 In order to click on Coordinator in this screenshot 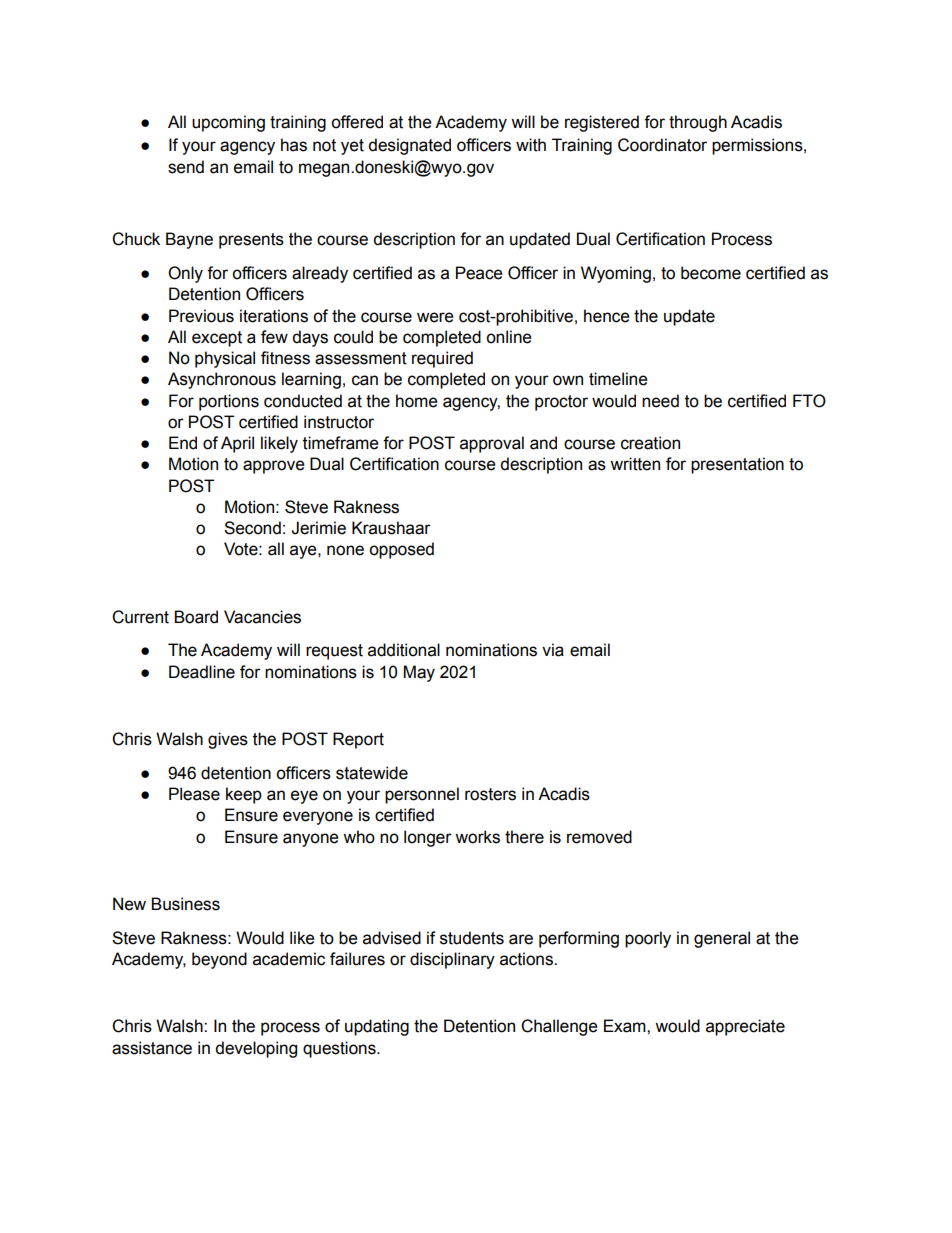, I will do `click(662, 145)`.
